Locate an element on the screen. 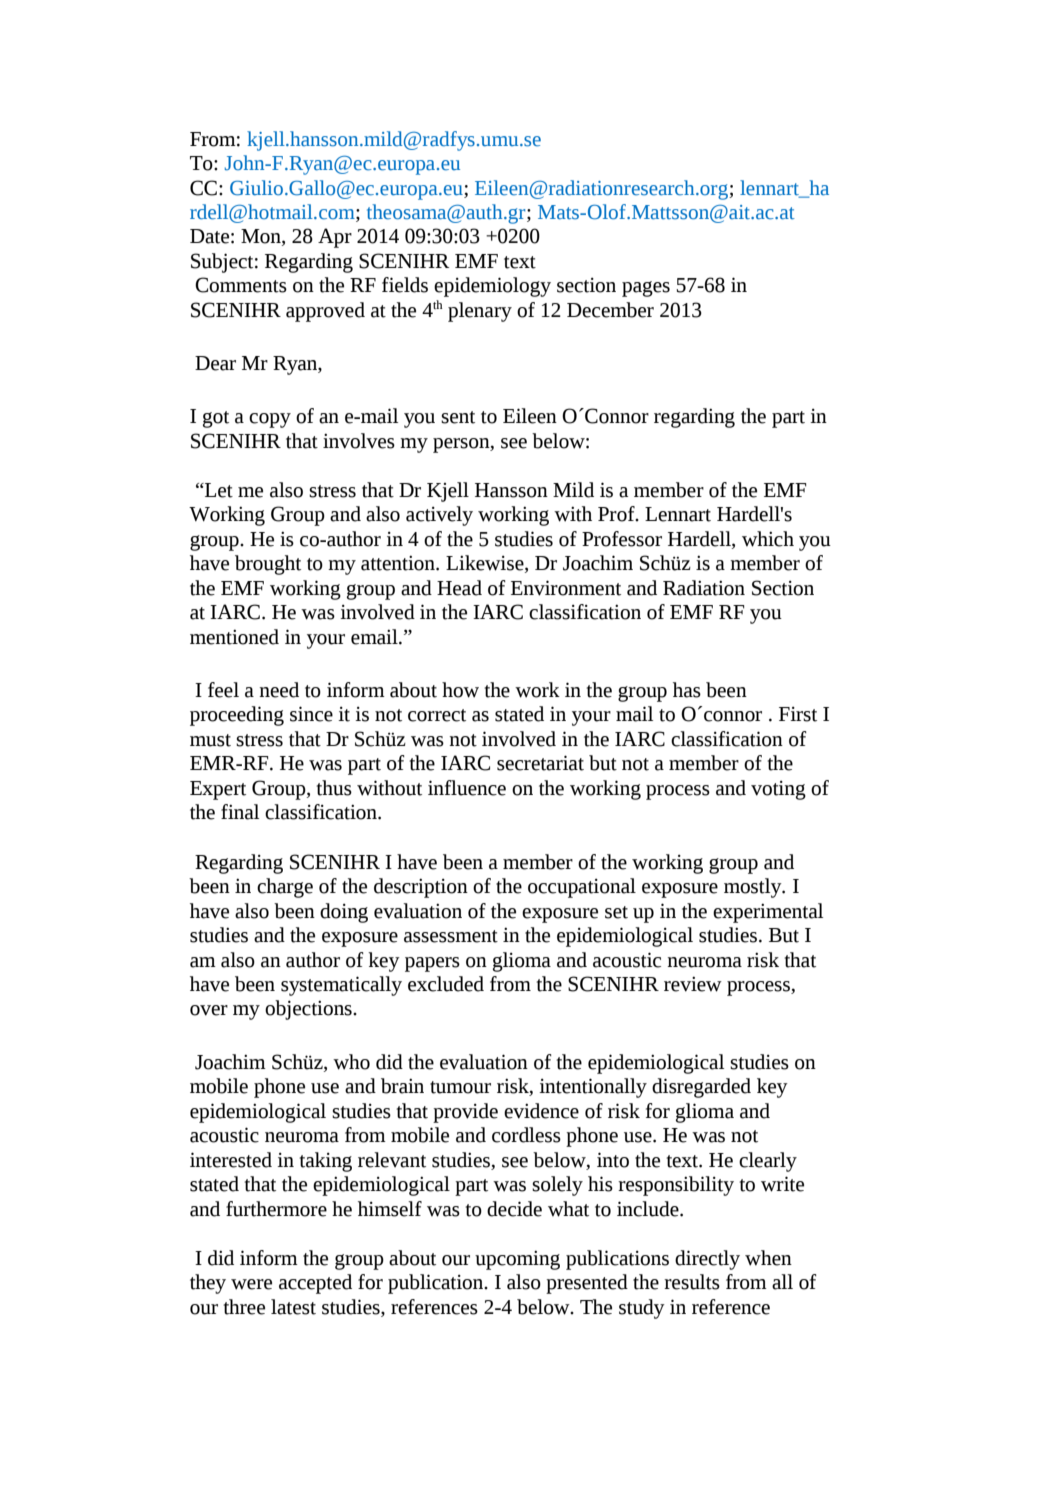  were is located at coordinates (251, 1284).
